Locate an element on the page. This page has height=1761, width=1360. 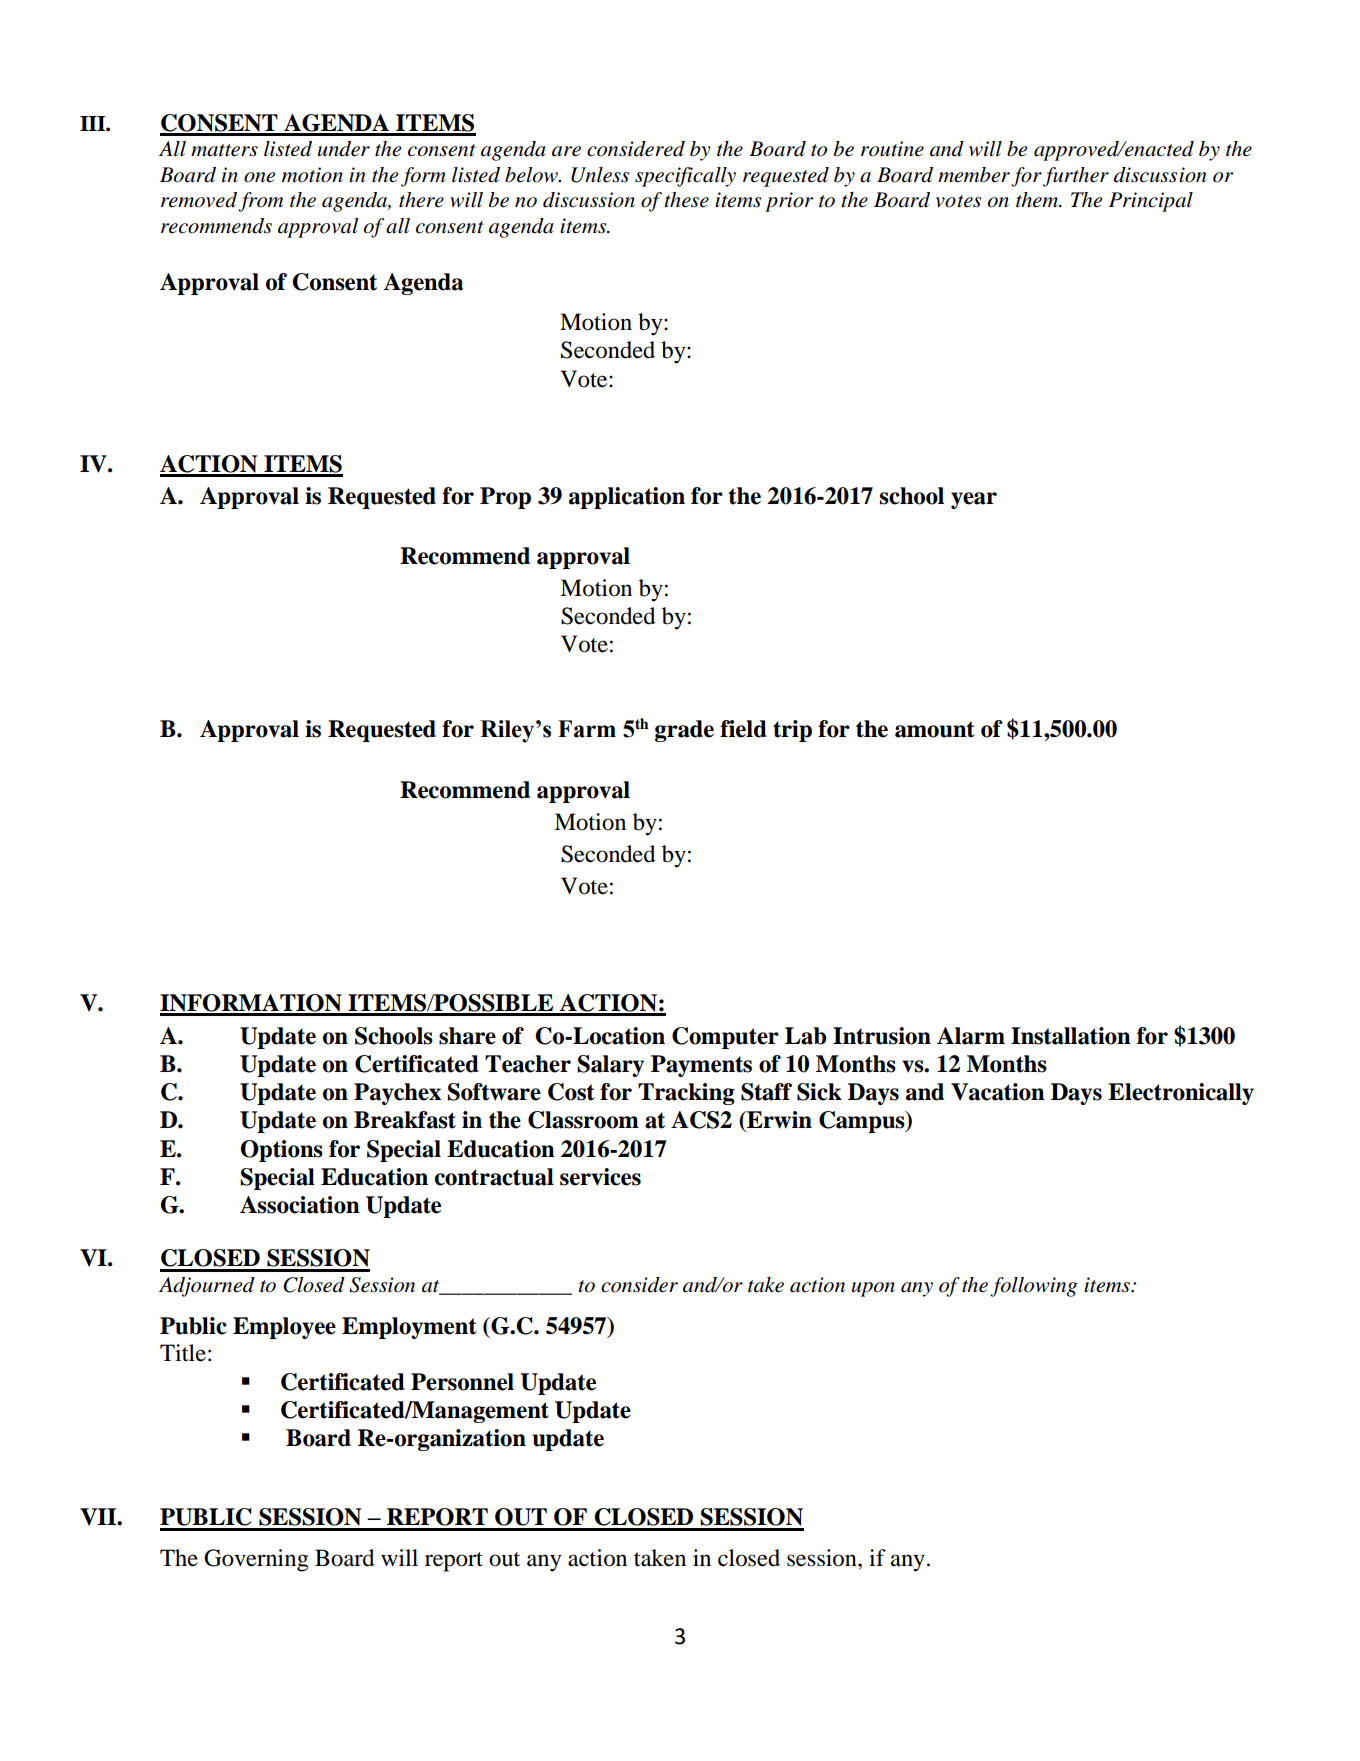
amount is located at coordinates (935, 729).
